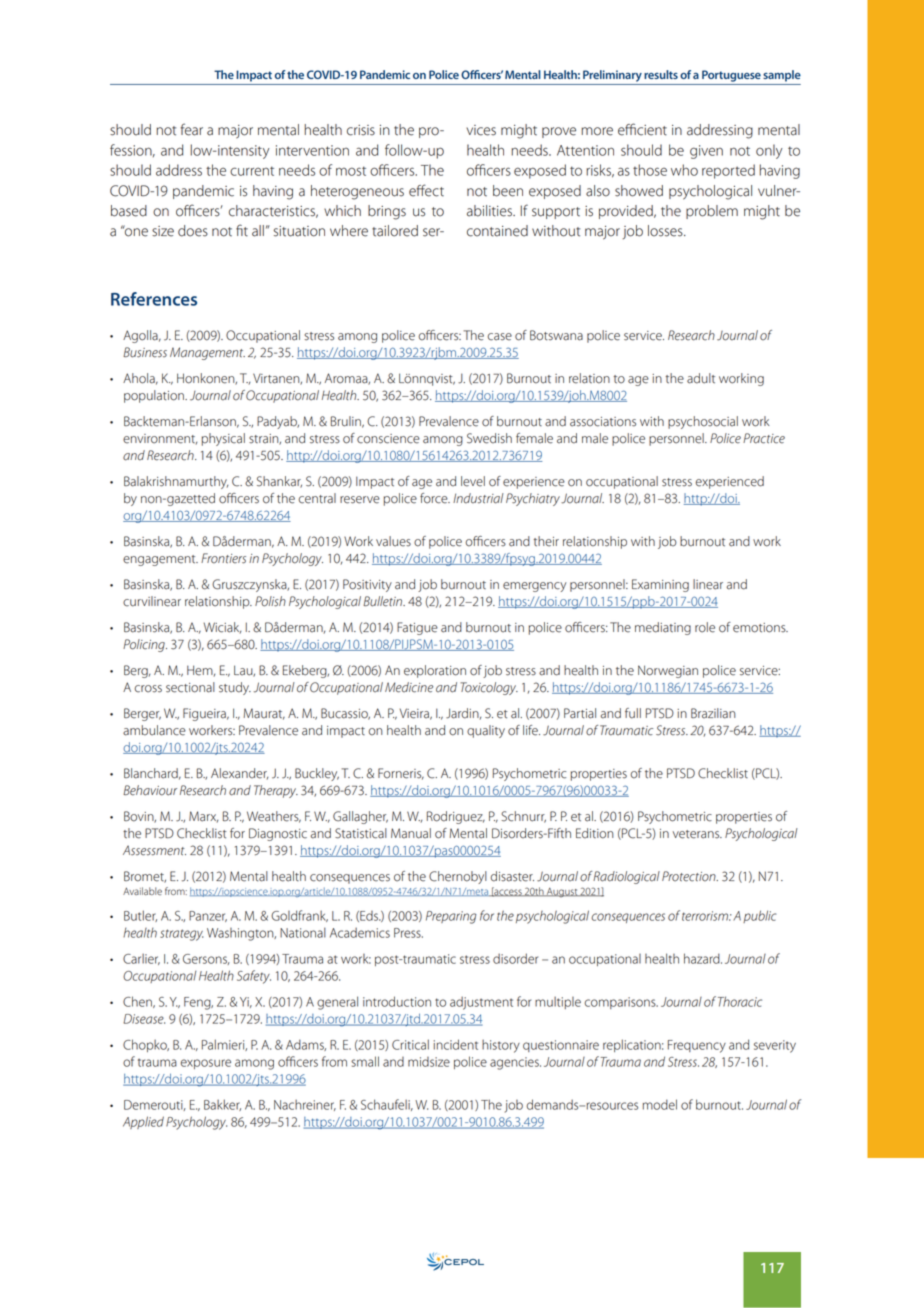 Image resolution: width=924 pixels, height=1308 pixels. Describe the element at coordinates (192, 129) in the image. I see `fear` at that location.
